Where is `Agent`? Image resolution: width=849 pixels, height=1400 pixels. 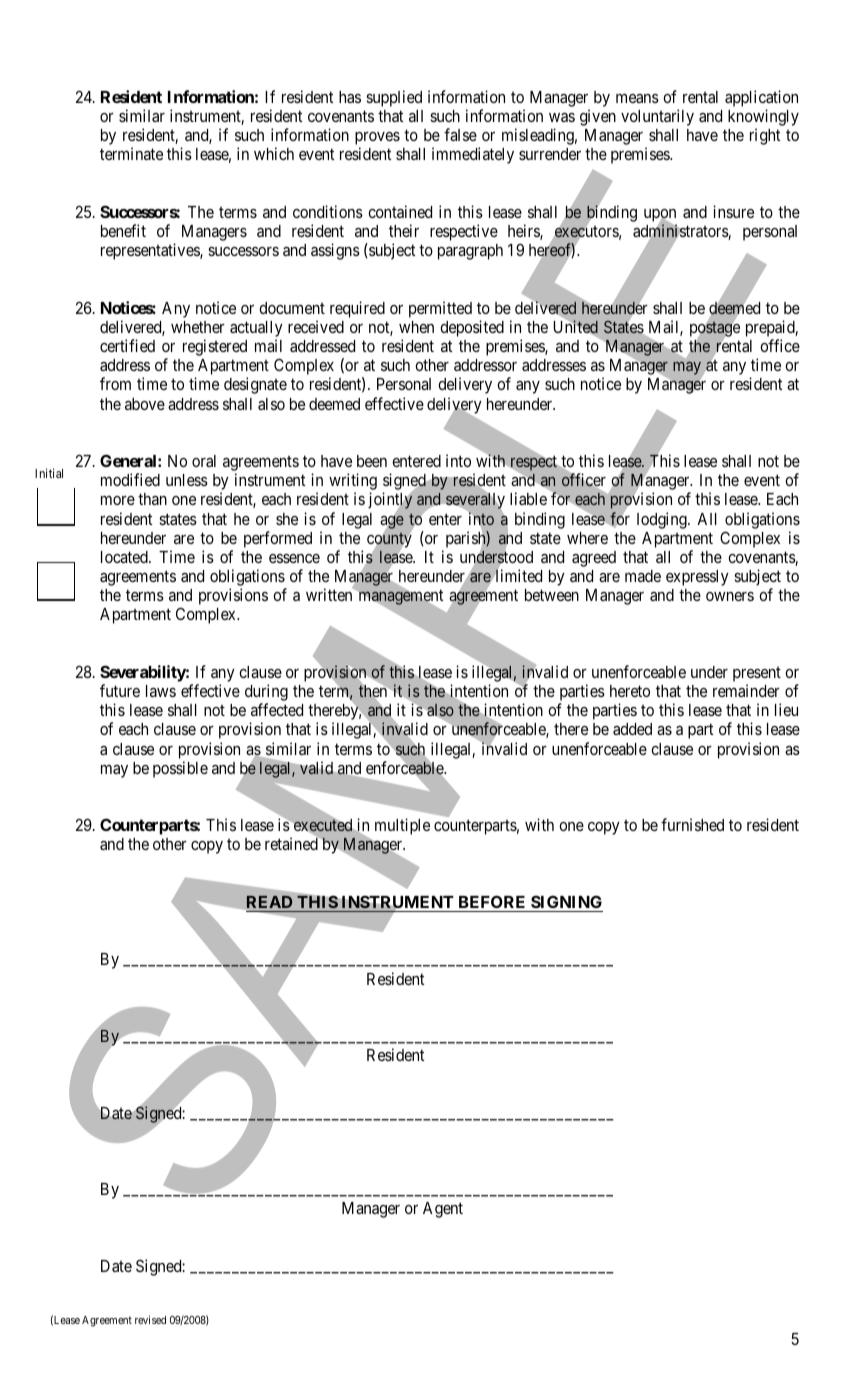
Agent is located at coordinates (443, 1210).
